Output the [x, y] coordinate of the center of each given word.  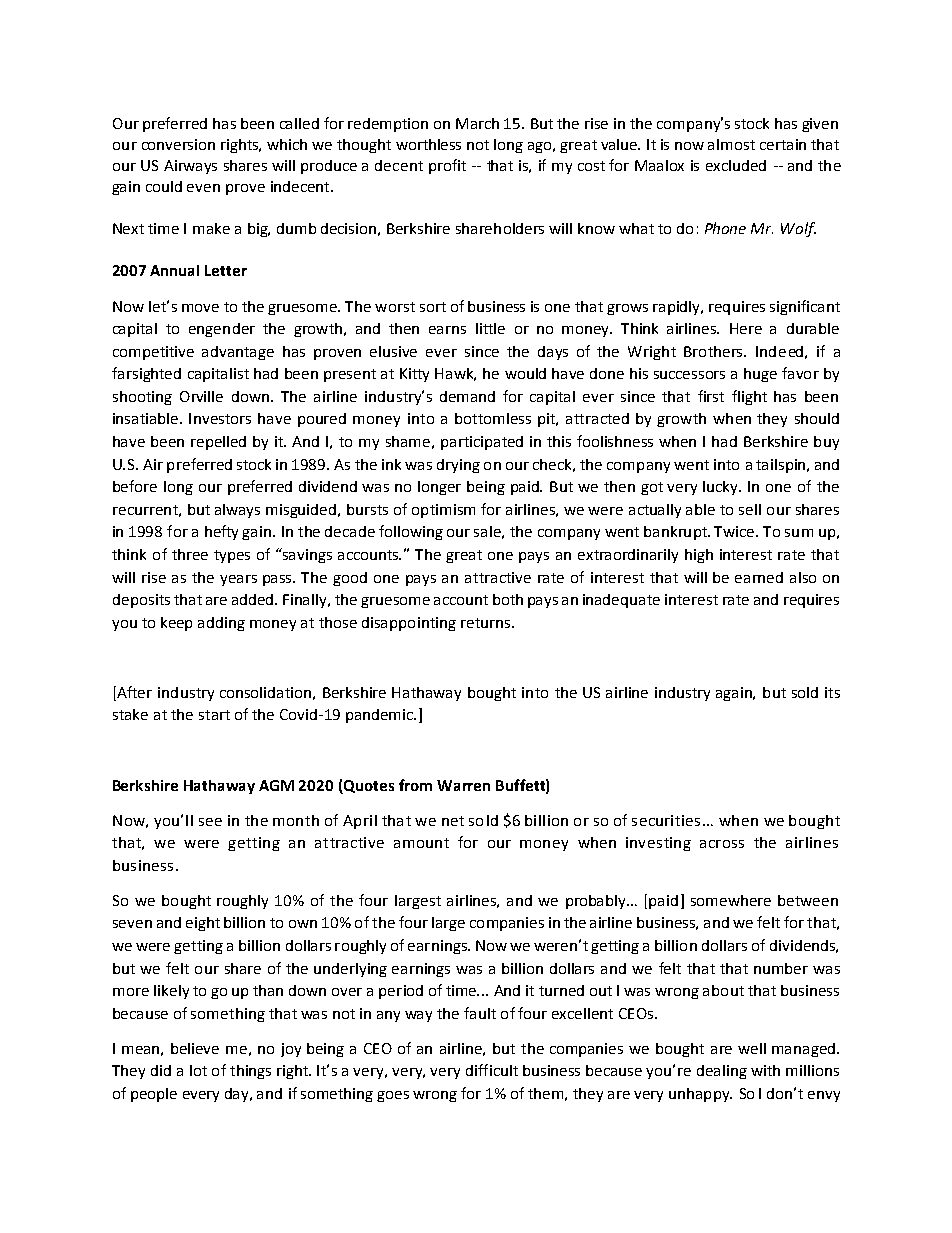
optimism [443, 511]
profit [447, 166]
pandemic [380, 716]
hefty [221, 532]
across [722, 844]
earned [759, 577]
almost [731, 144]
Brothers [714, 351]
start [214, 715]
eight [203, 924]
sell [750, 509]
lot [198, 1070]
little [490, 328]
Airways [190, 167]
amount [421, 843]
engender [222, 330]
